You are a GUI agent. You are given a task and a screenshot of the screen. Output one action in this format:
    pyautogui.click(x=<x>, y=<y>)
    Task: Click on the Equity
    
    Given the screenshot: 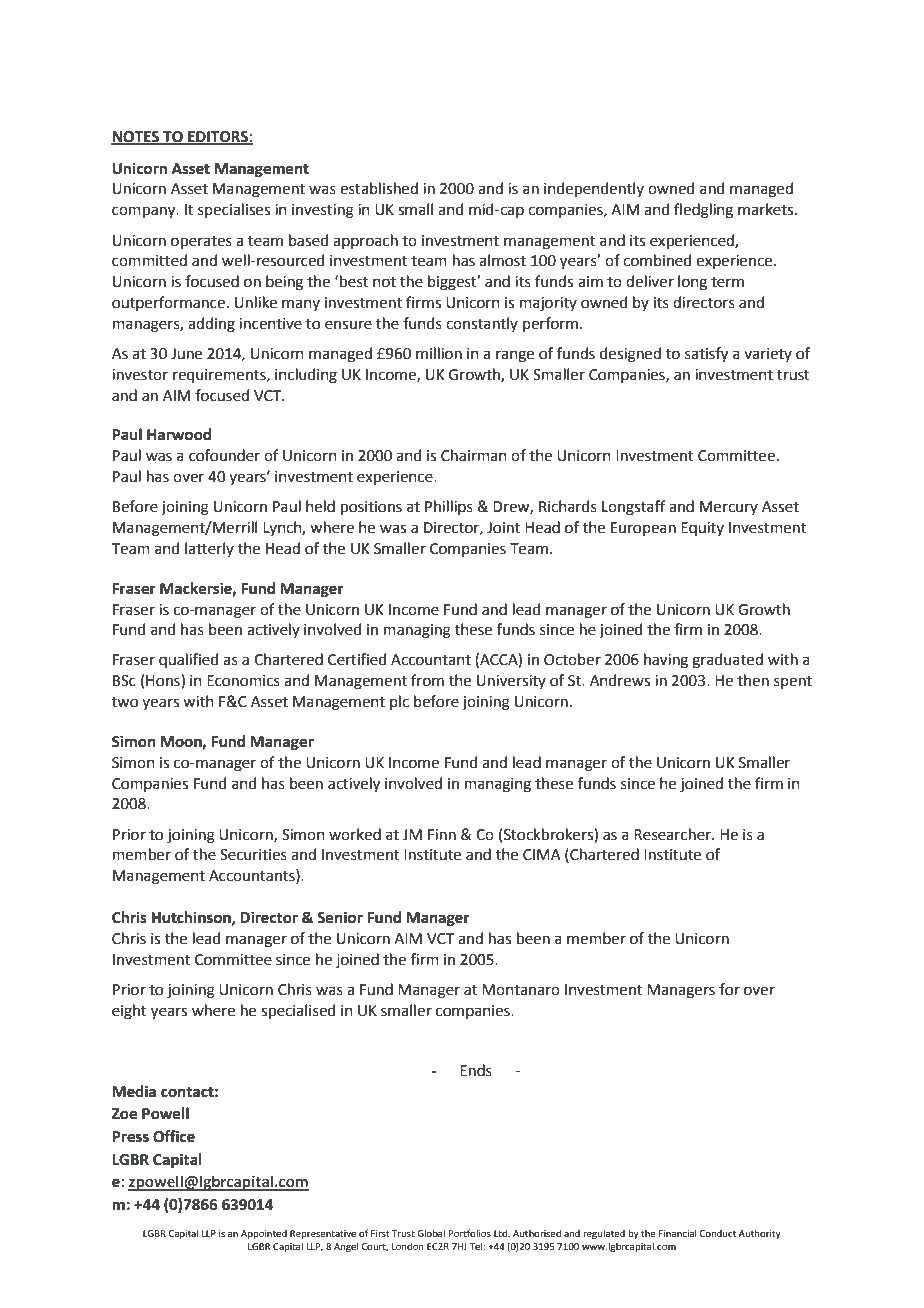 What is the action you would take?
    pyautogui.click(x=702, y=529)
